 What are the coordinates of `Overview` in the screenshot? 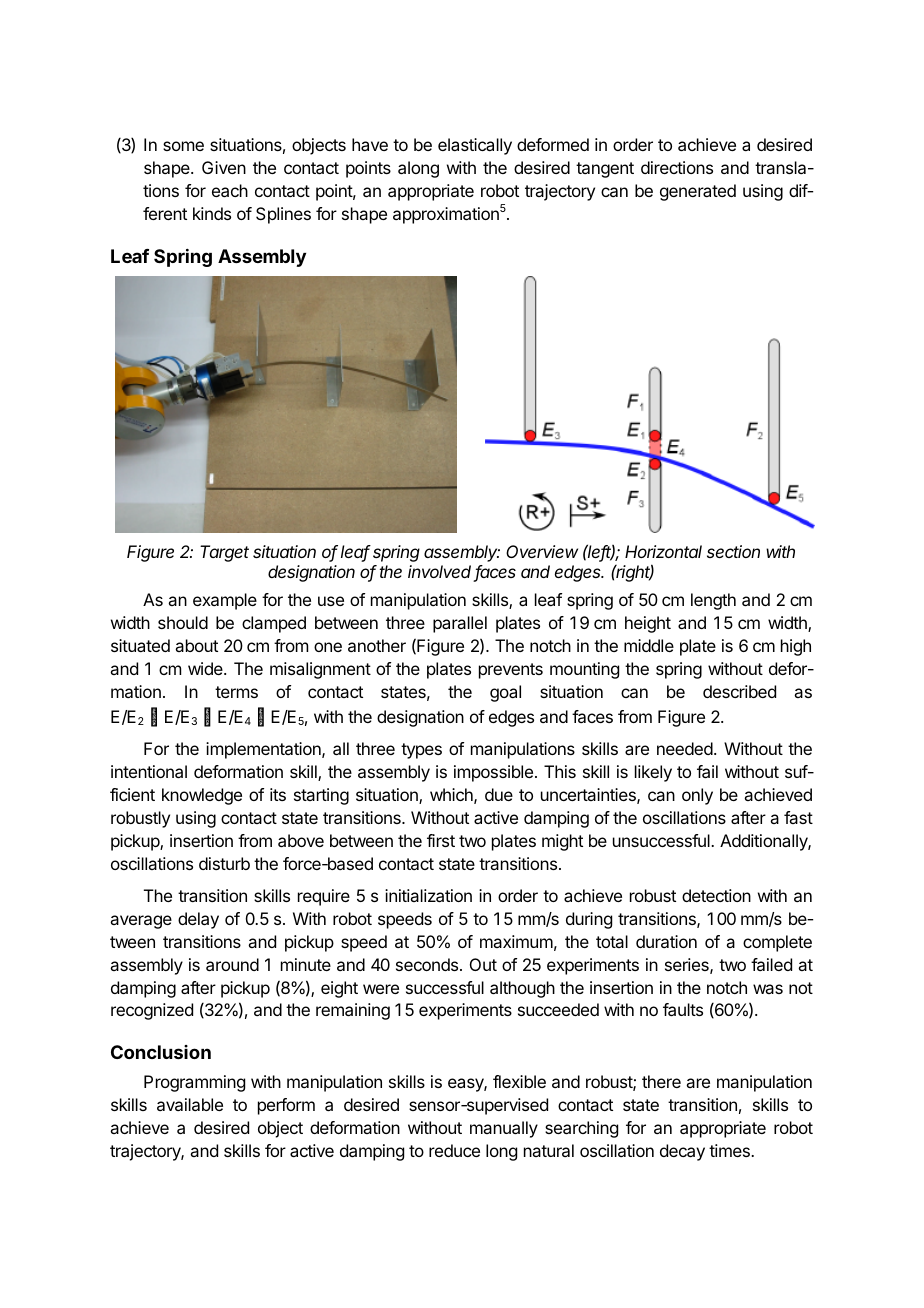 It's located at (542, 551).
